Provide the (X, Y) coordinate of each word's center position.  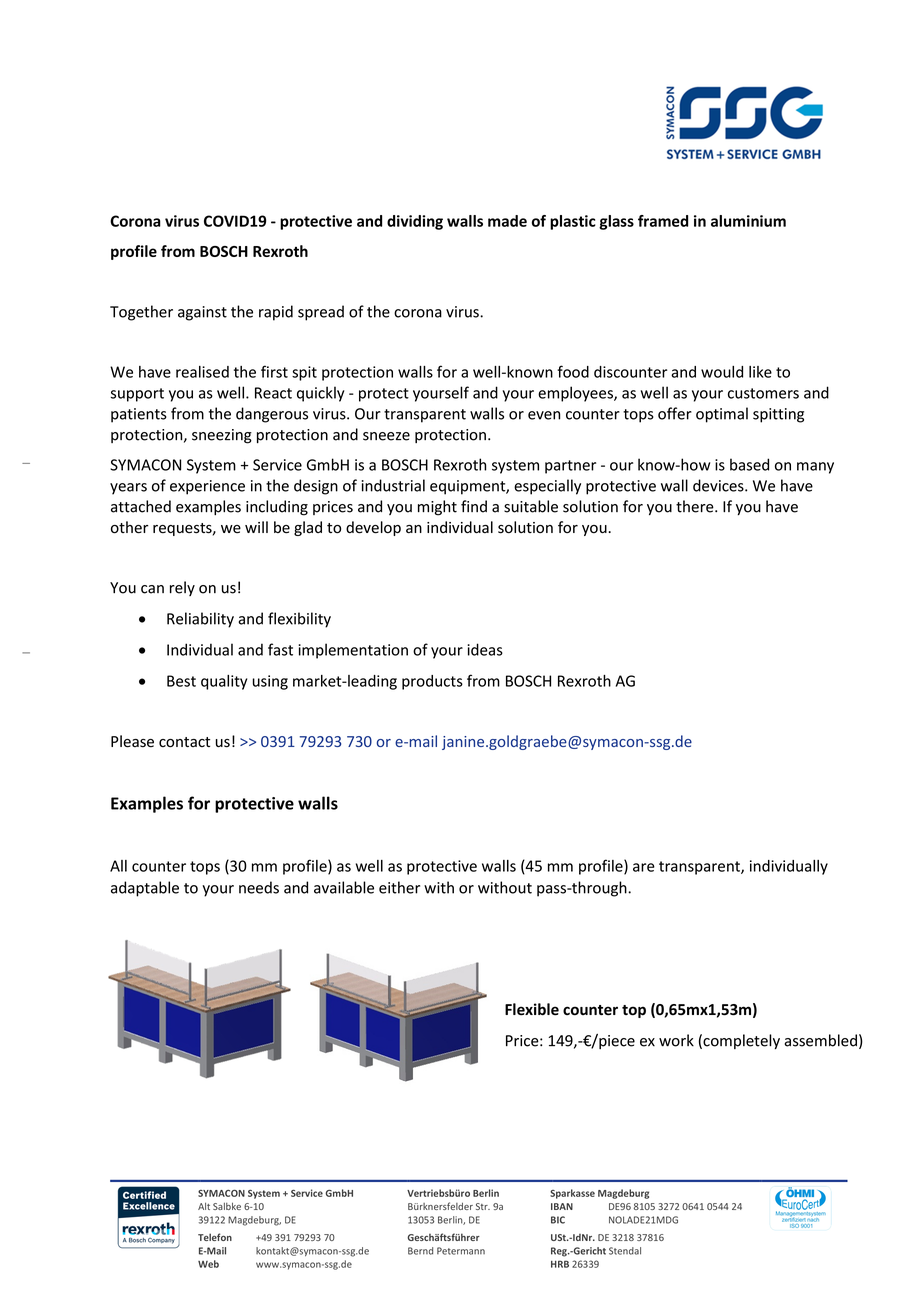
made (507, 221)
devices (719, 485)
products (432, 682)
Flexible (532, 1009)
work (676, 1040)
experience (207, 487)
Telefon (215, 1237)
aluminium (748, 221)
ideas (485, 649)
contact (184, 742)
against (202, 313)
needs (259, 887)
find (474, 506)
